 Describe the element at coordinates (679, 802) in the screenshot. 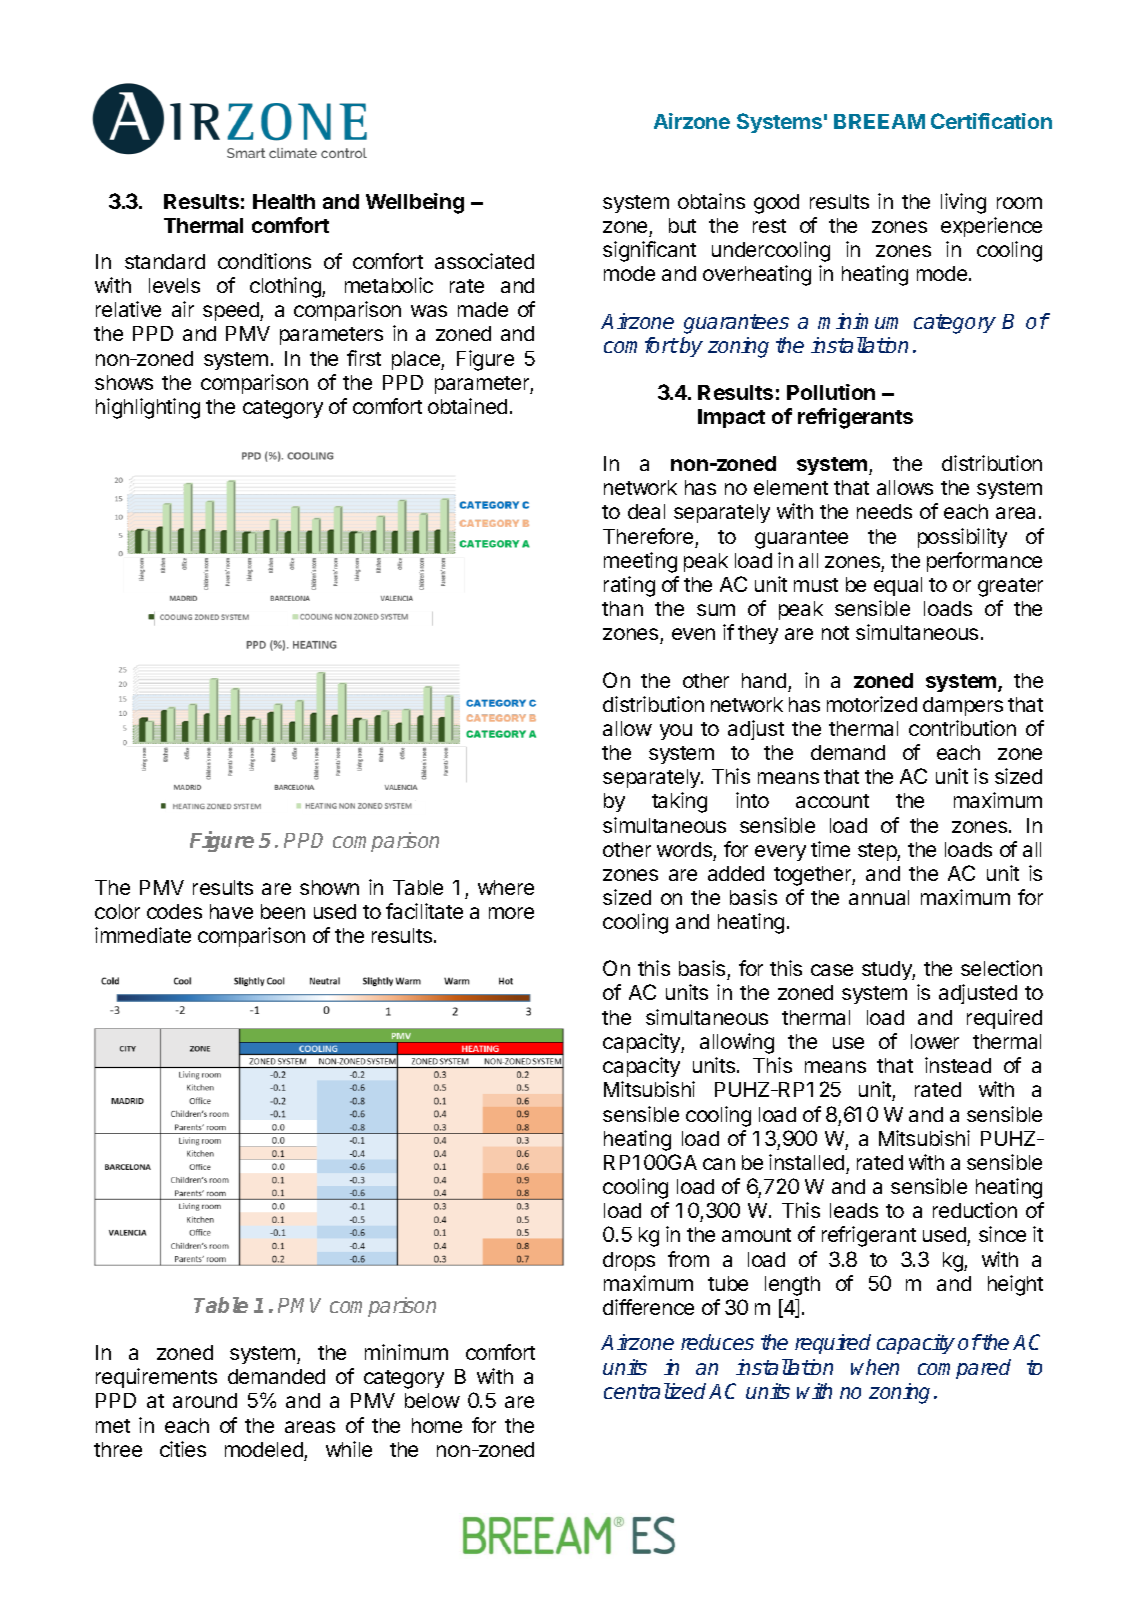

I see `taking` at that location.
